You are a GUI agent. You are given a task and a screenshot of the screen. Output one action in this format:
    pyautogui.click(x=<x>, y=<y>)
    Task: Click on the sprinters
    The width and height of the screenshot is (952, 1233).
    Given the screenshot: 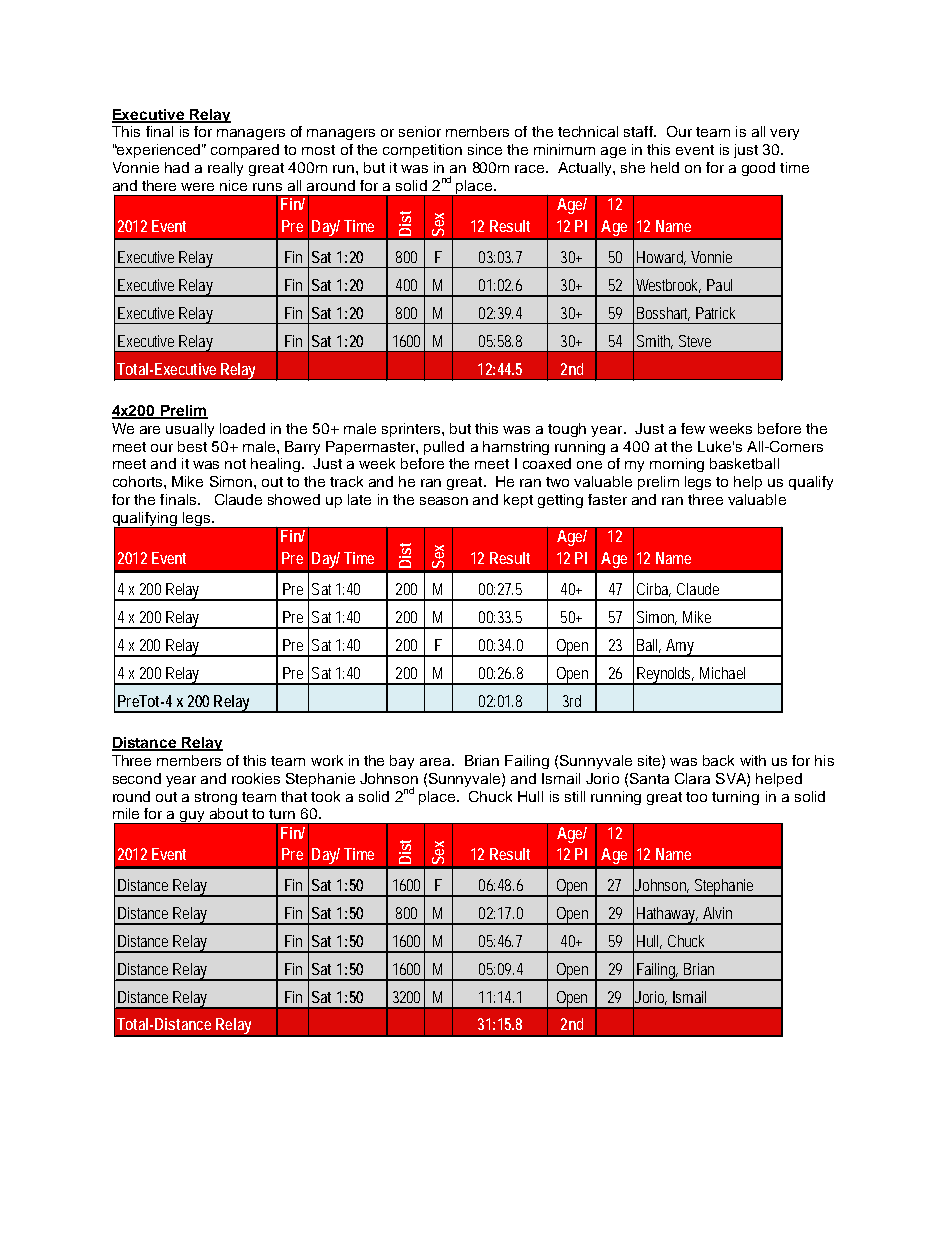 What is the action you would take?
    pyautogui.click(x=412, y=430)
